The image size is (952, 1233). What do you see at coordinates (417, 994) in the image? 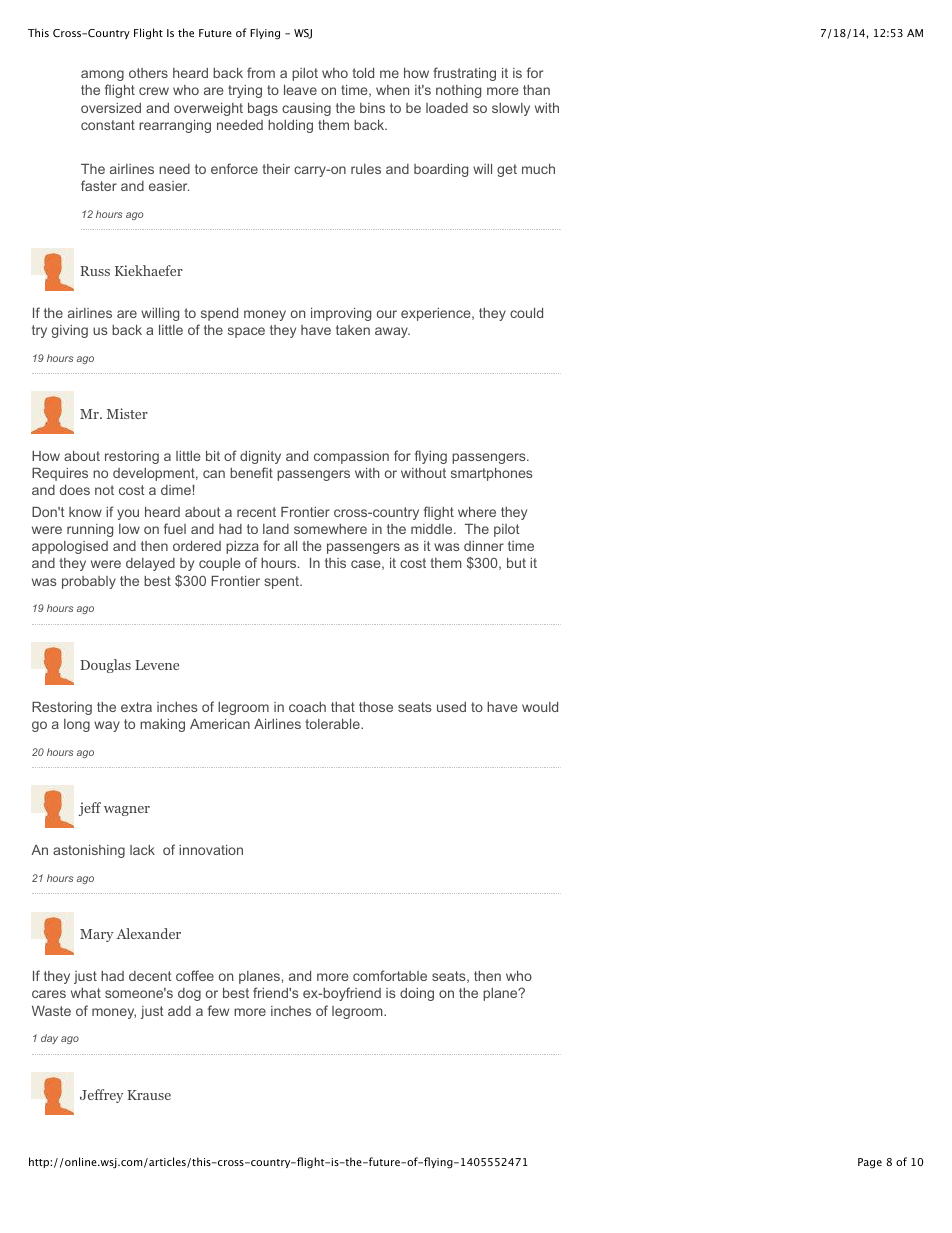
I see `doing` at bounding box center [417, 994].
